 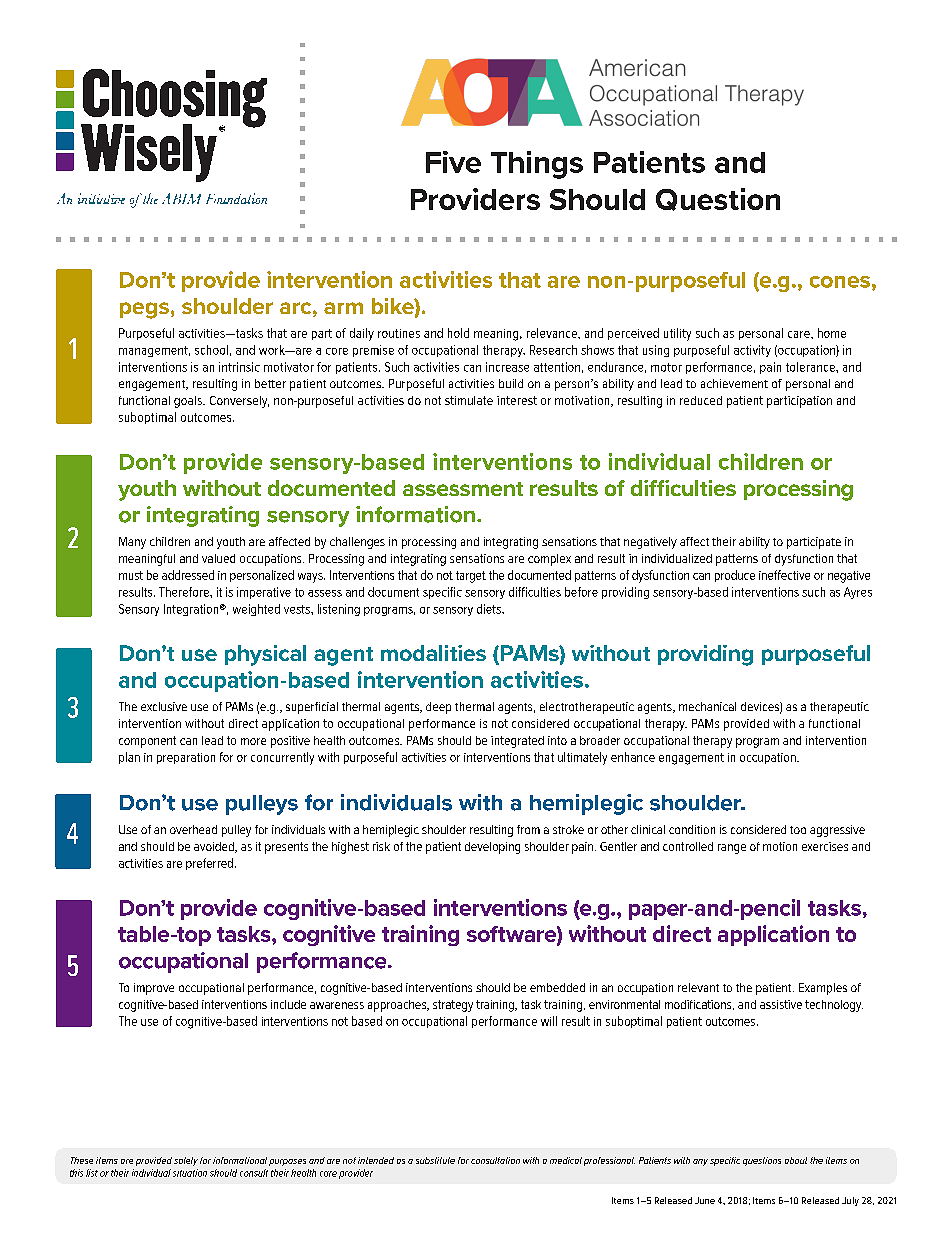 What do you see at coordinates (823, 989) in the screenshot?
I see `Examples` at bounding box center [823, 989].
